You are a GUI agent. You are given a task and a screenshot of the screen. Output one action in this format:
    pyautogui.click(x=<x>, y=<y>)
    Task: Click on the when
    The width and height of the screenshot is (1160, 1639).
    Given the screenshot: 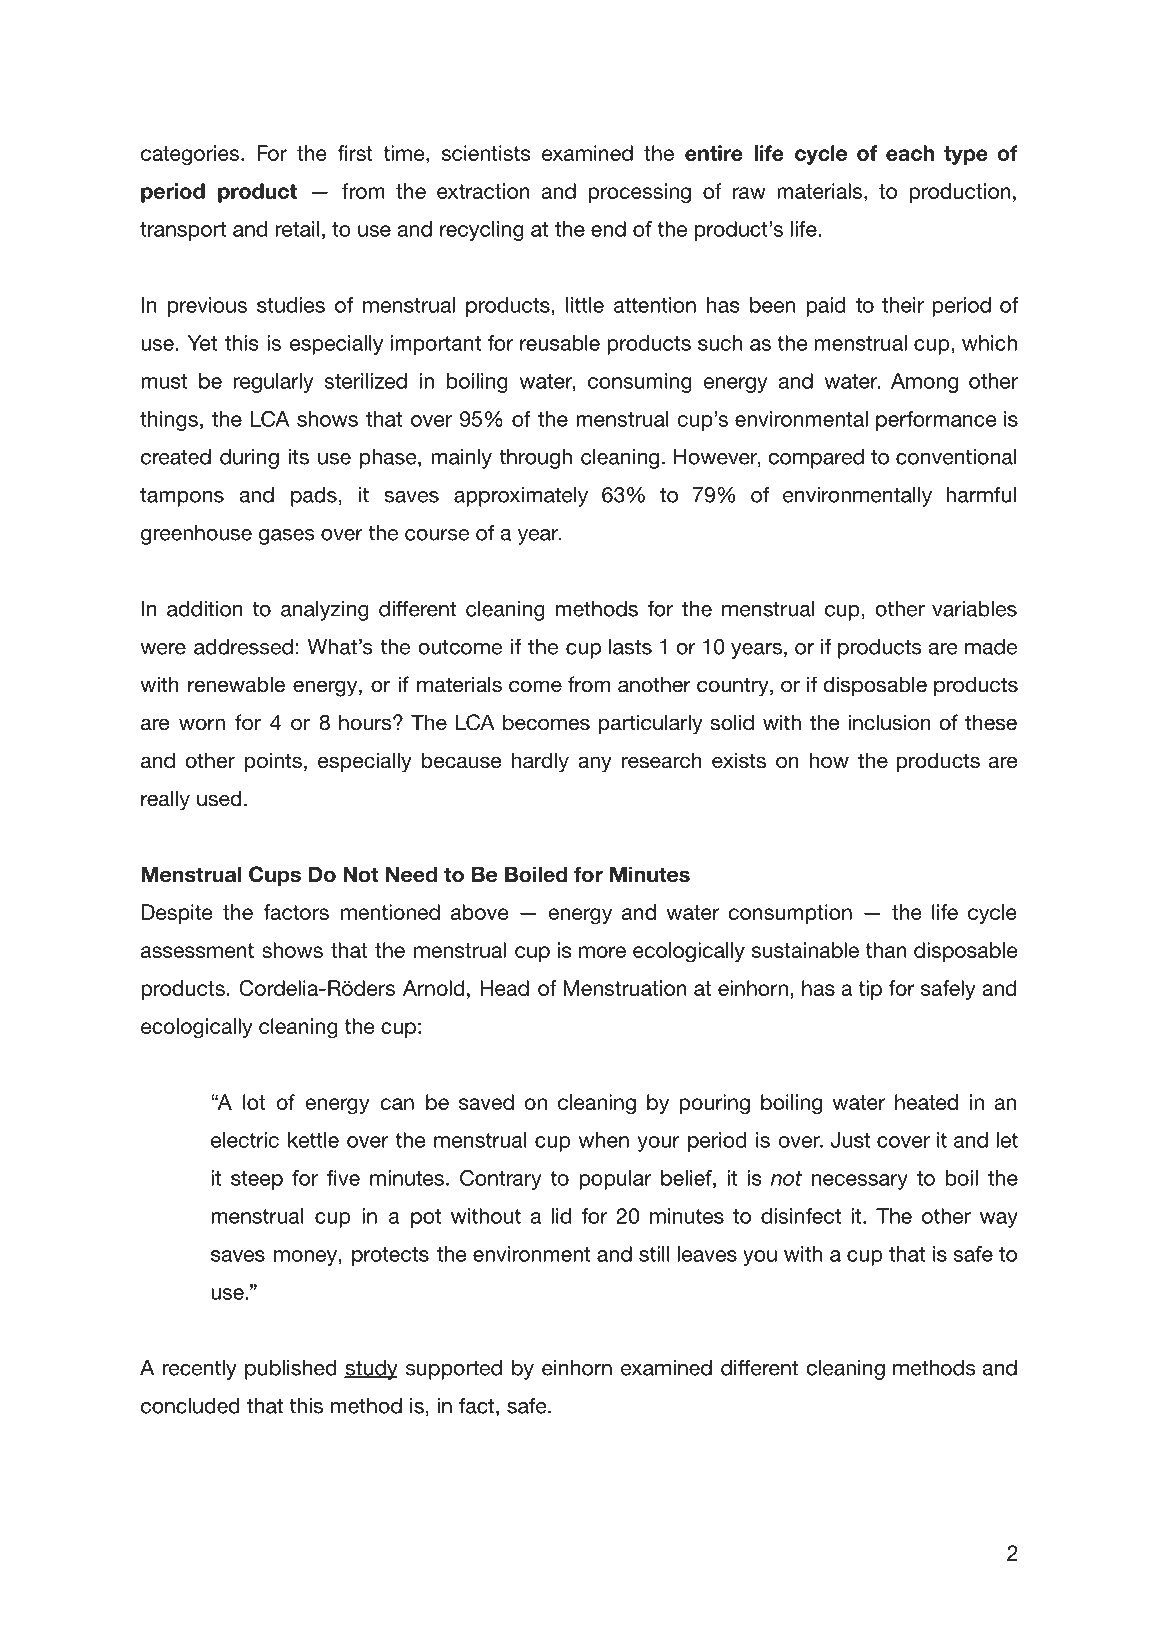 What is the action you would take?
    pyautogui.click(x=604, y=1140)
